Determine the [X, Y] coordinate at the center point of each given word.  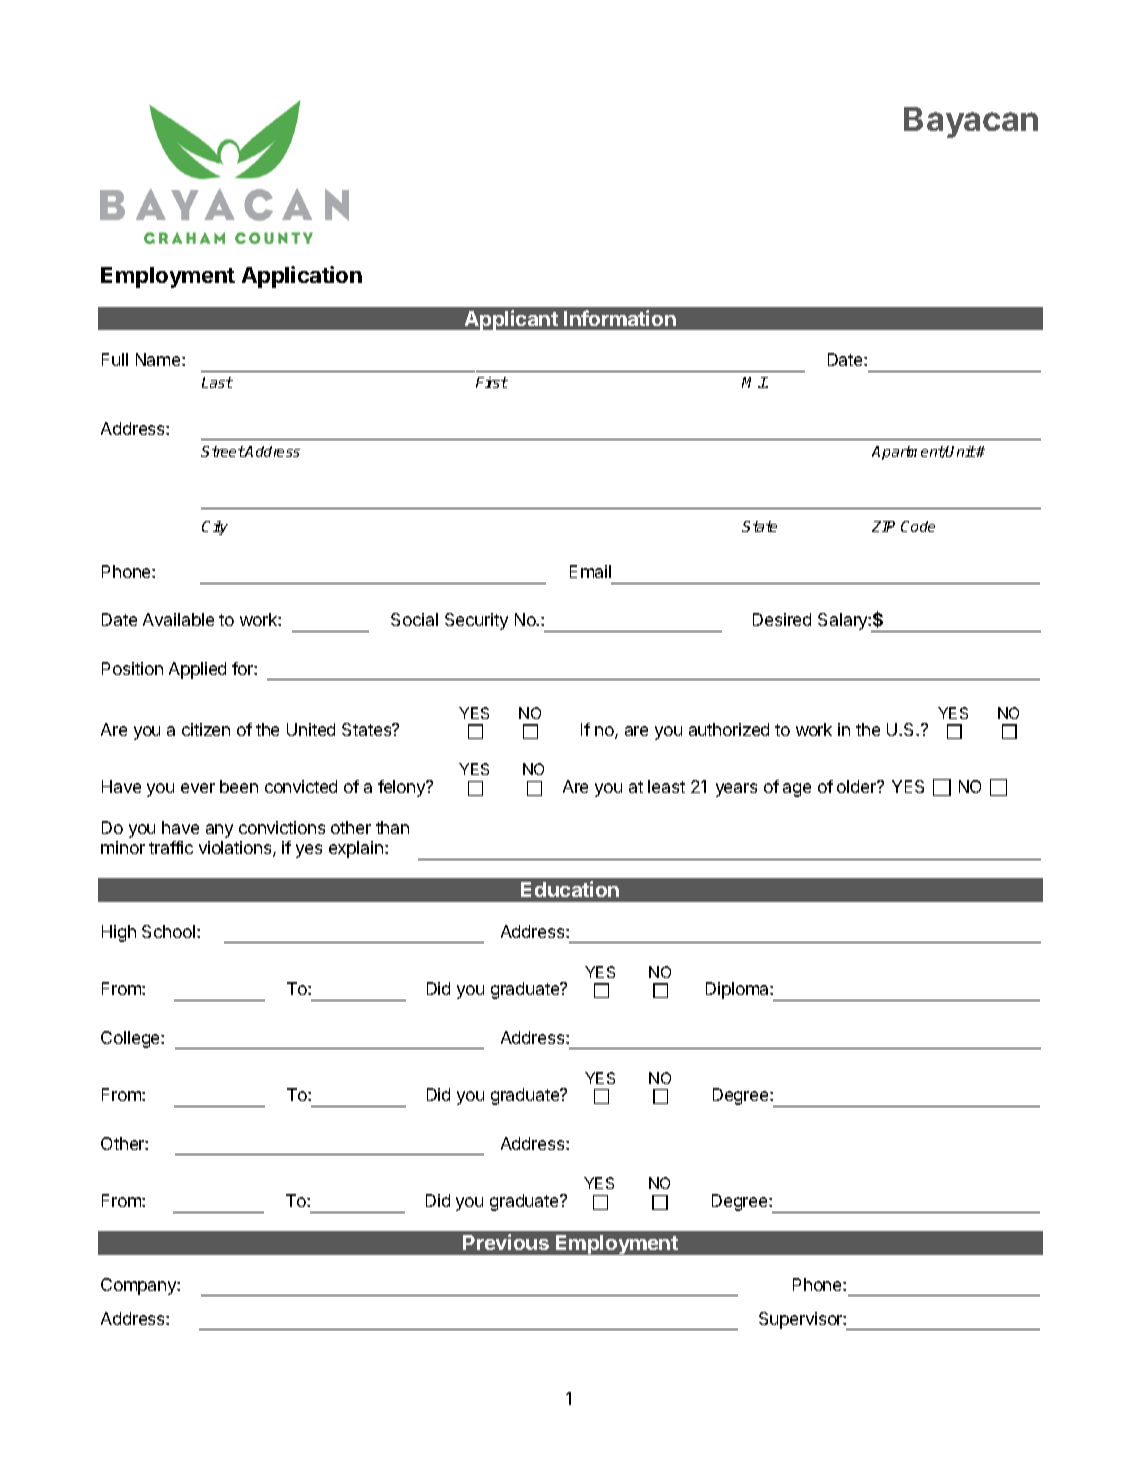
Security [476, 621]
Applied [197, 670]
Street [223, 451]
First [492, 382]
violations [236, 849]
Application [302, 277]
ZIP [883, 526]
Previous [506, 1242]
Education [570, 889]
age [797, 790]
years [736, 790]
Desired [782, 619]
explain [357, 849]
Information [620, 318]
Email [590, 571]
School [168, 931]
